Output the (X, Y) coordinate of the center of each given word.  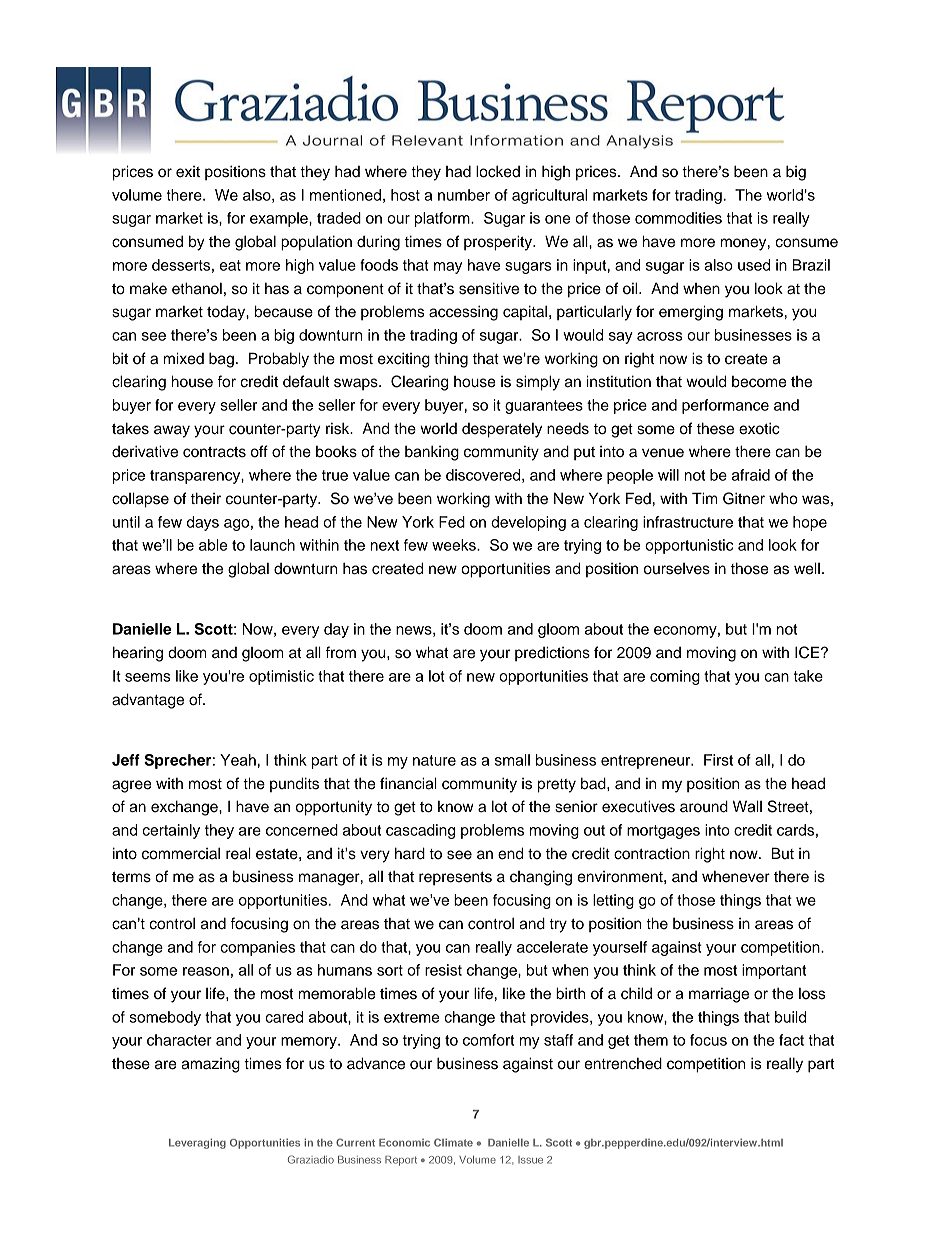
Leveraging (197, 1143)
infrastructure (688, 522)
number (464, 195)
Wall (747, 806)
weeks (455, 545)
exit (188, 172)
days (203, 523)
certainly (171, 831)
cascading (420, 831)
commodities (678, 218)
